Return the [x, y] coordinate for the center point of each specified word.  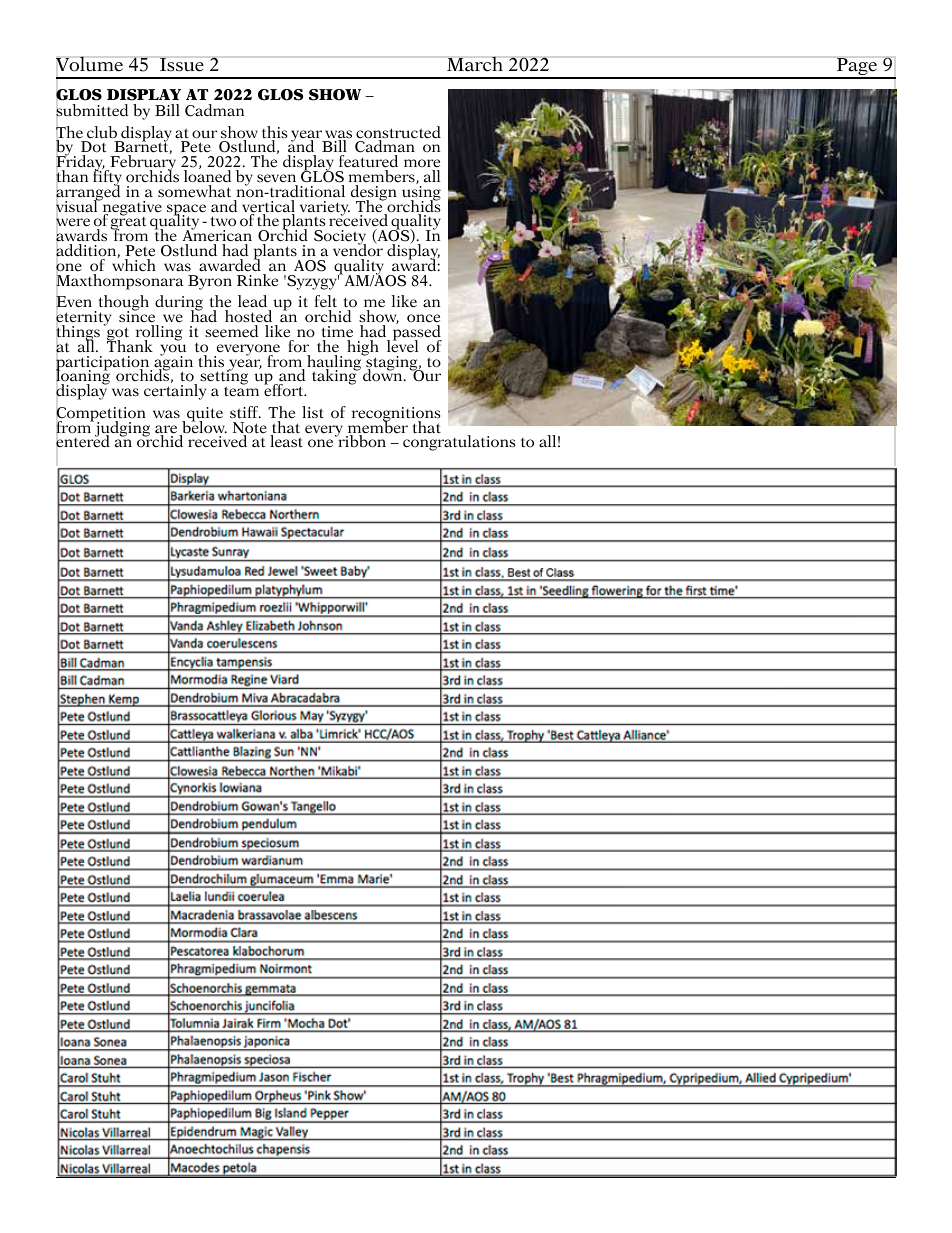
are [167, 430]
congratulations [459, 443]
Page [857, 68]
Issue [182, 64]
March [475, 64]
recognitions [396, 415]
